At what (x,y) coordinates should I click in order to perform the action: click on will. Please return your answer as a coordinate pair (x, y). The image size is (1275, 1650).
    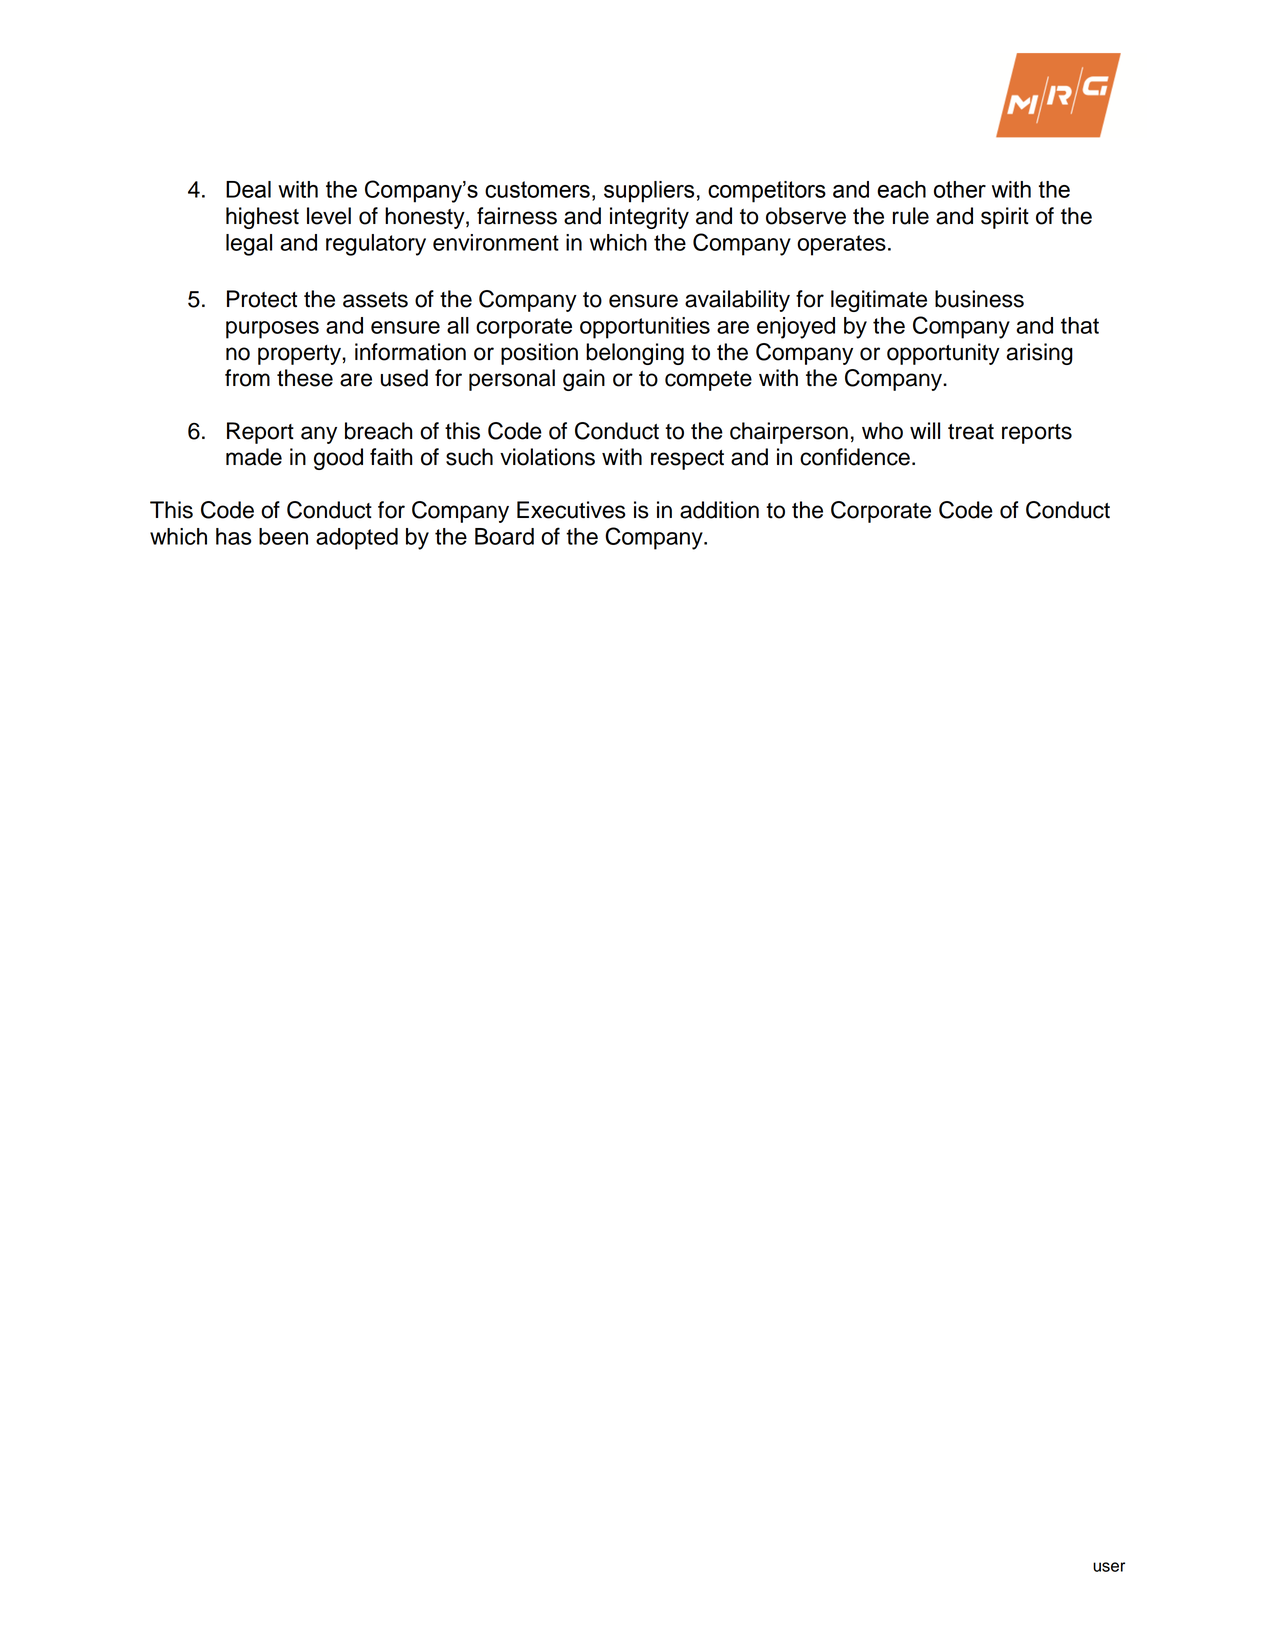
    Looking at the image, I should click on (925, 430).
